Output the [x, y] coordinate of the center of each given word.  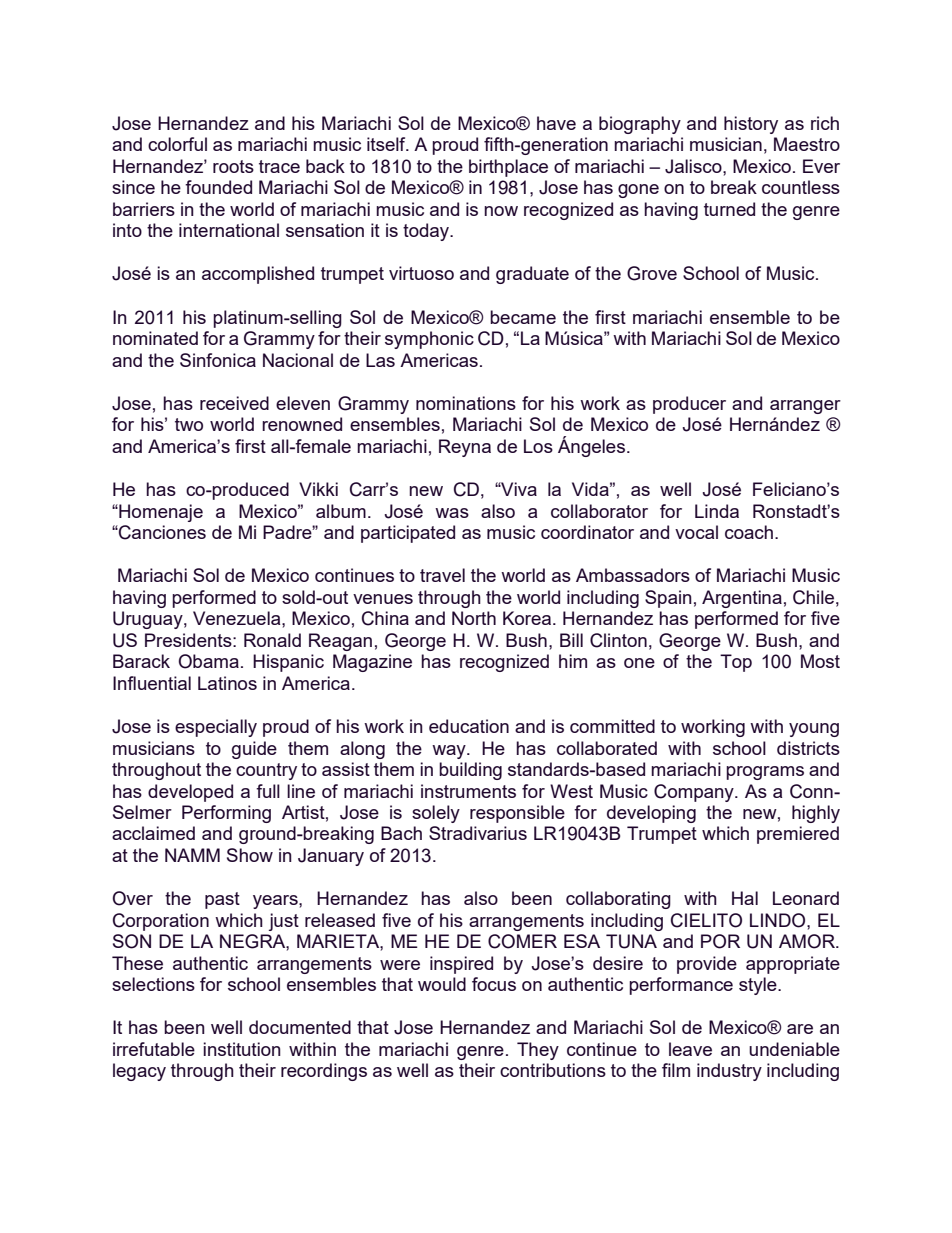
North [474, 618]
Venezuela [238, 618]
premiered [798, 835]
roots [233, 166]
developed [190, 793]
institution [242, 1049]
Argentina [742, 599]
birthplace [508, 168]
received [234, 403]
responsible [517, 814]
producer [689, 405]
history [751, 125]
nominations [466, 403]
